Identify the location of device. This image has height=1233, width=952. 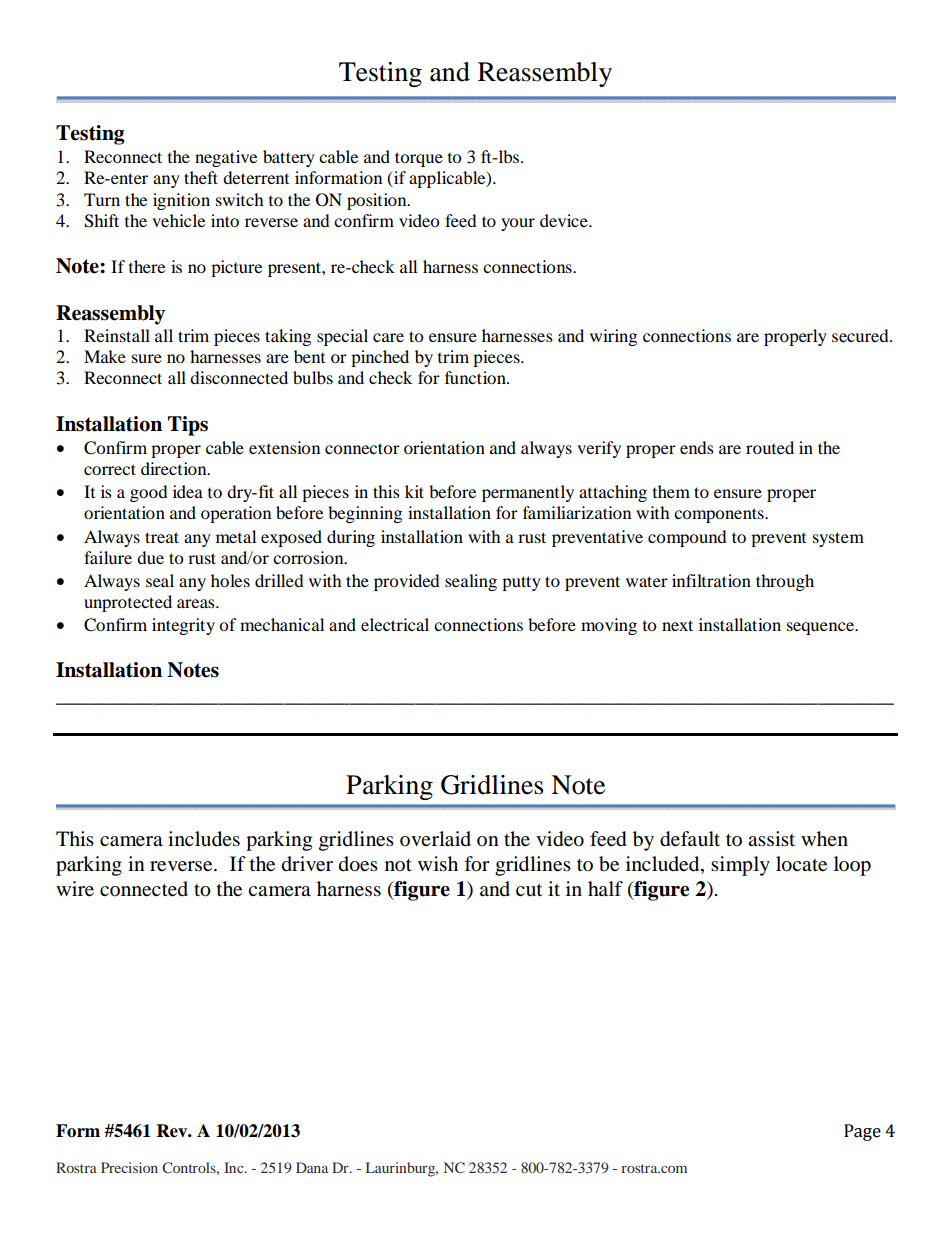
(565, 220).
